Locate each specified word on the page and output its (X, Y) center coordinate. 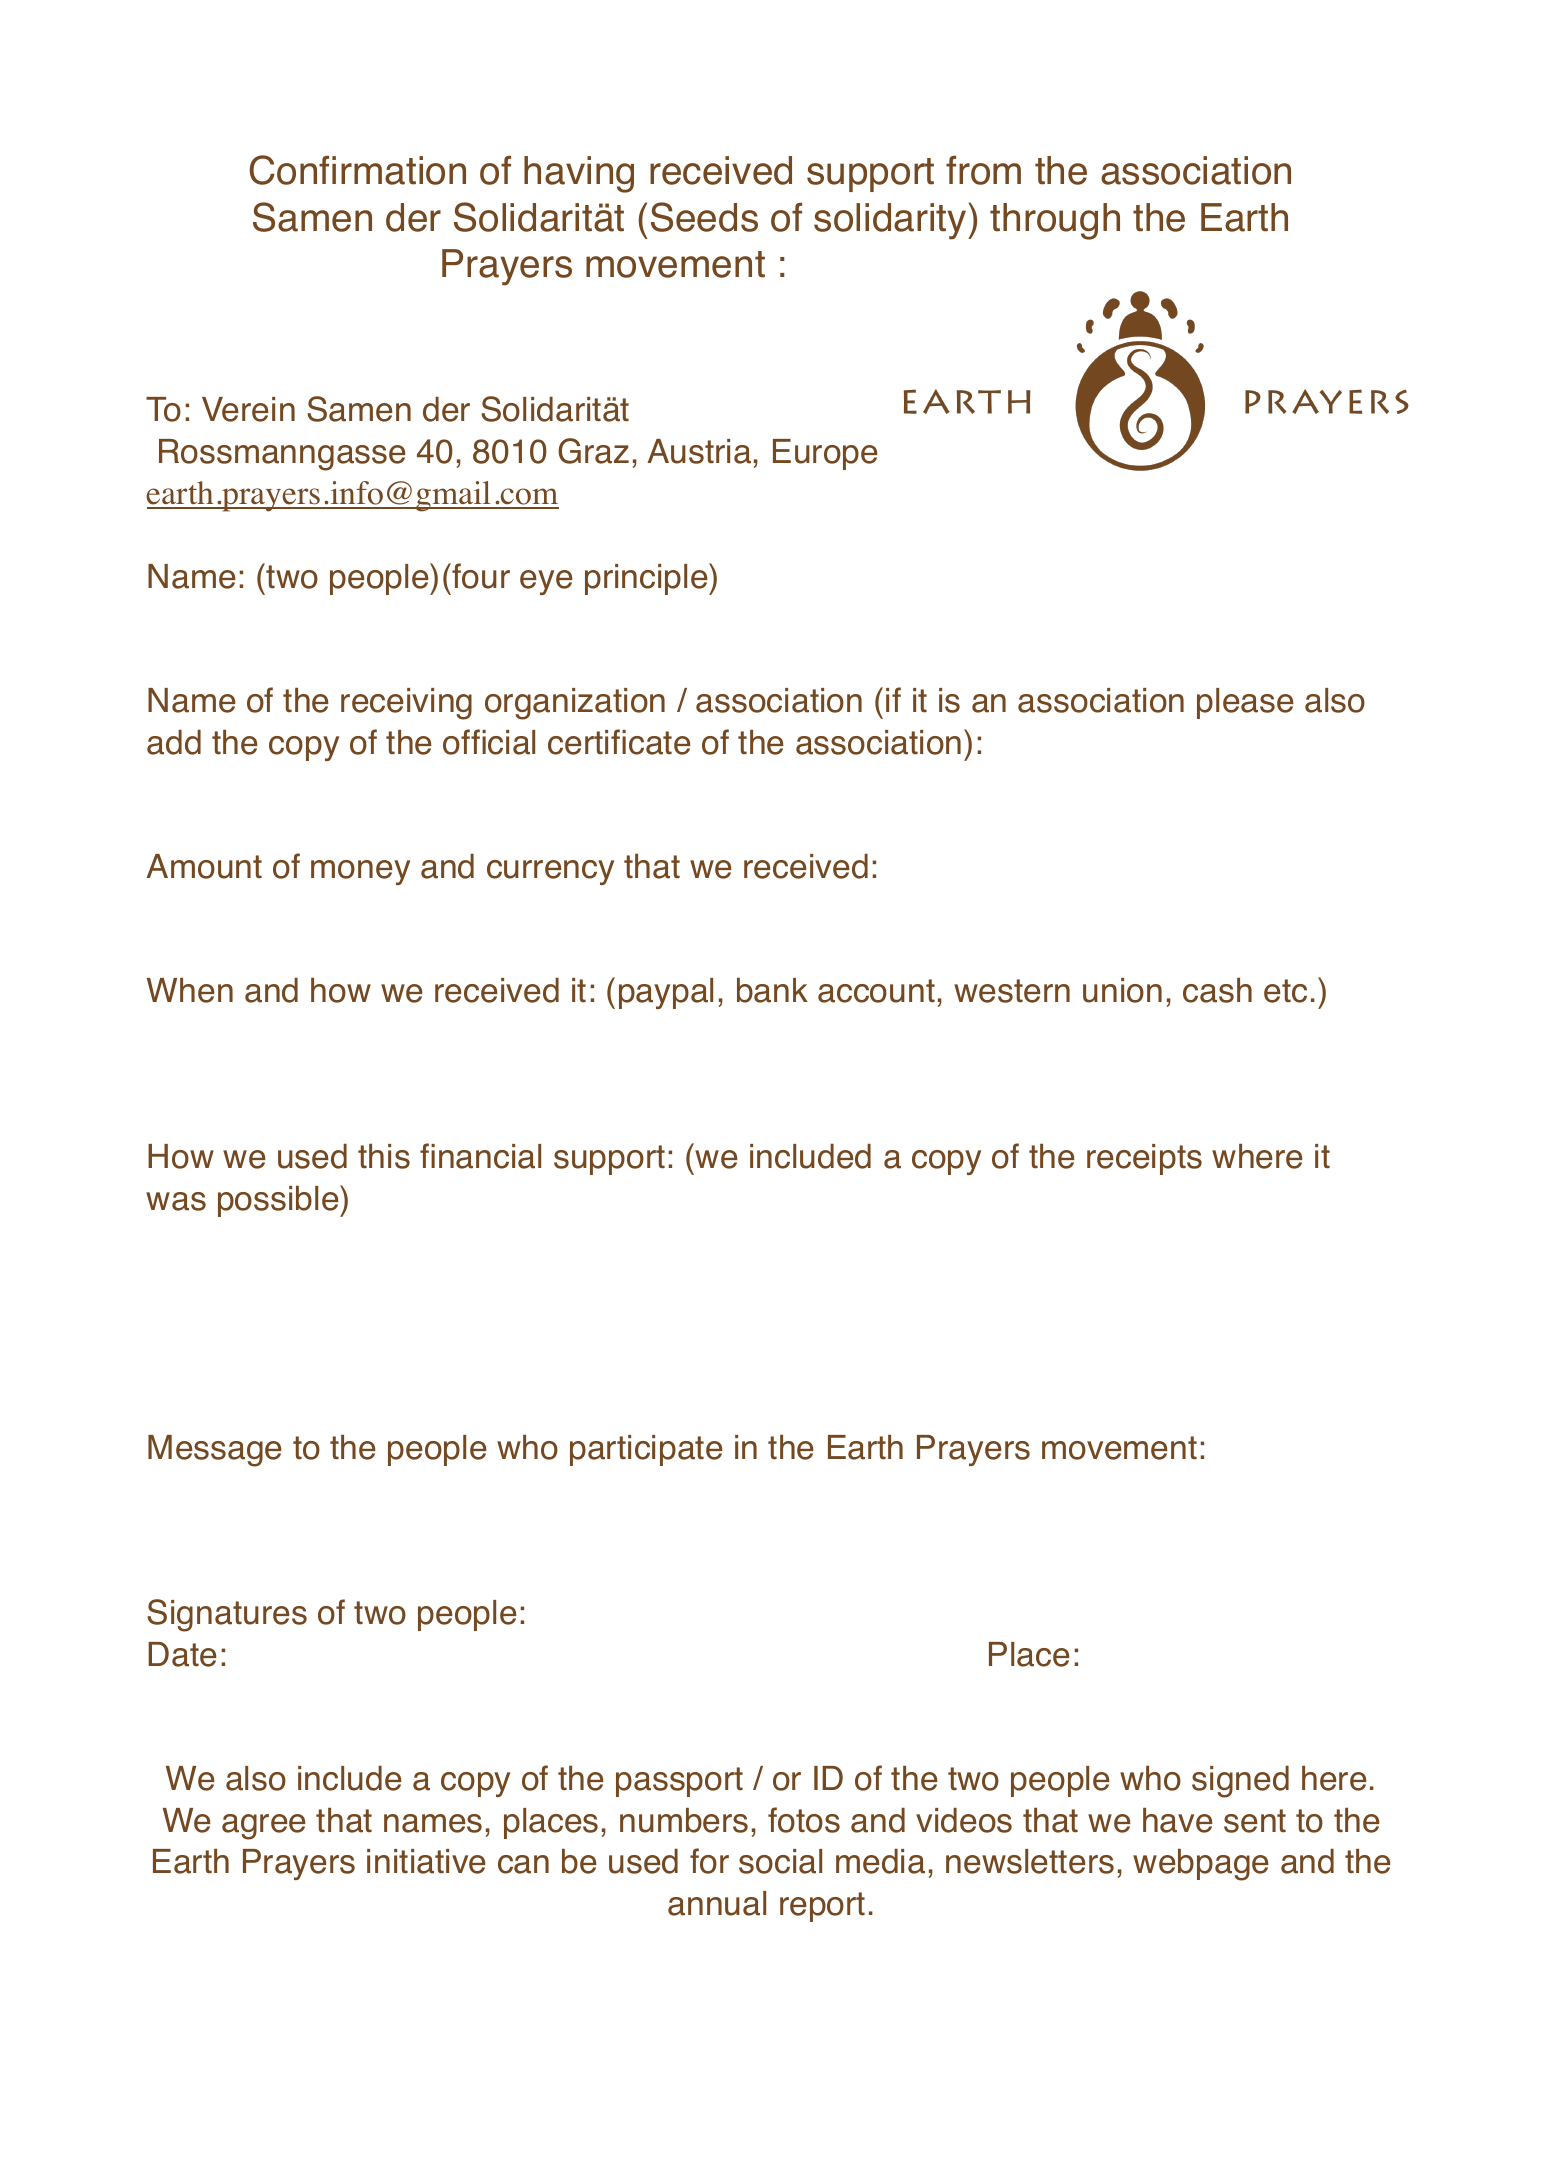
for (709, 1861)
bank (772, 990)
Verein (248, 409)
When (190, 990)
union (1122, 990)
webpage (1201, 1865)
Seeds (704, 217)
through (1055, 221)
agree (264, 1827)
